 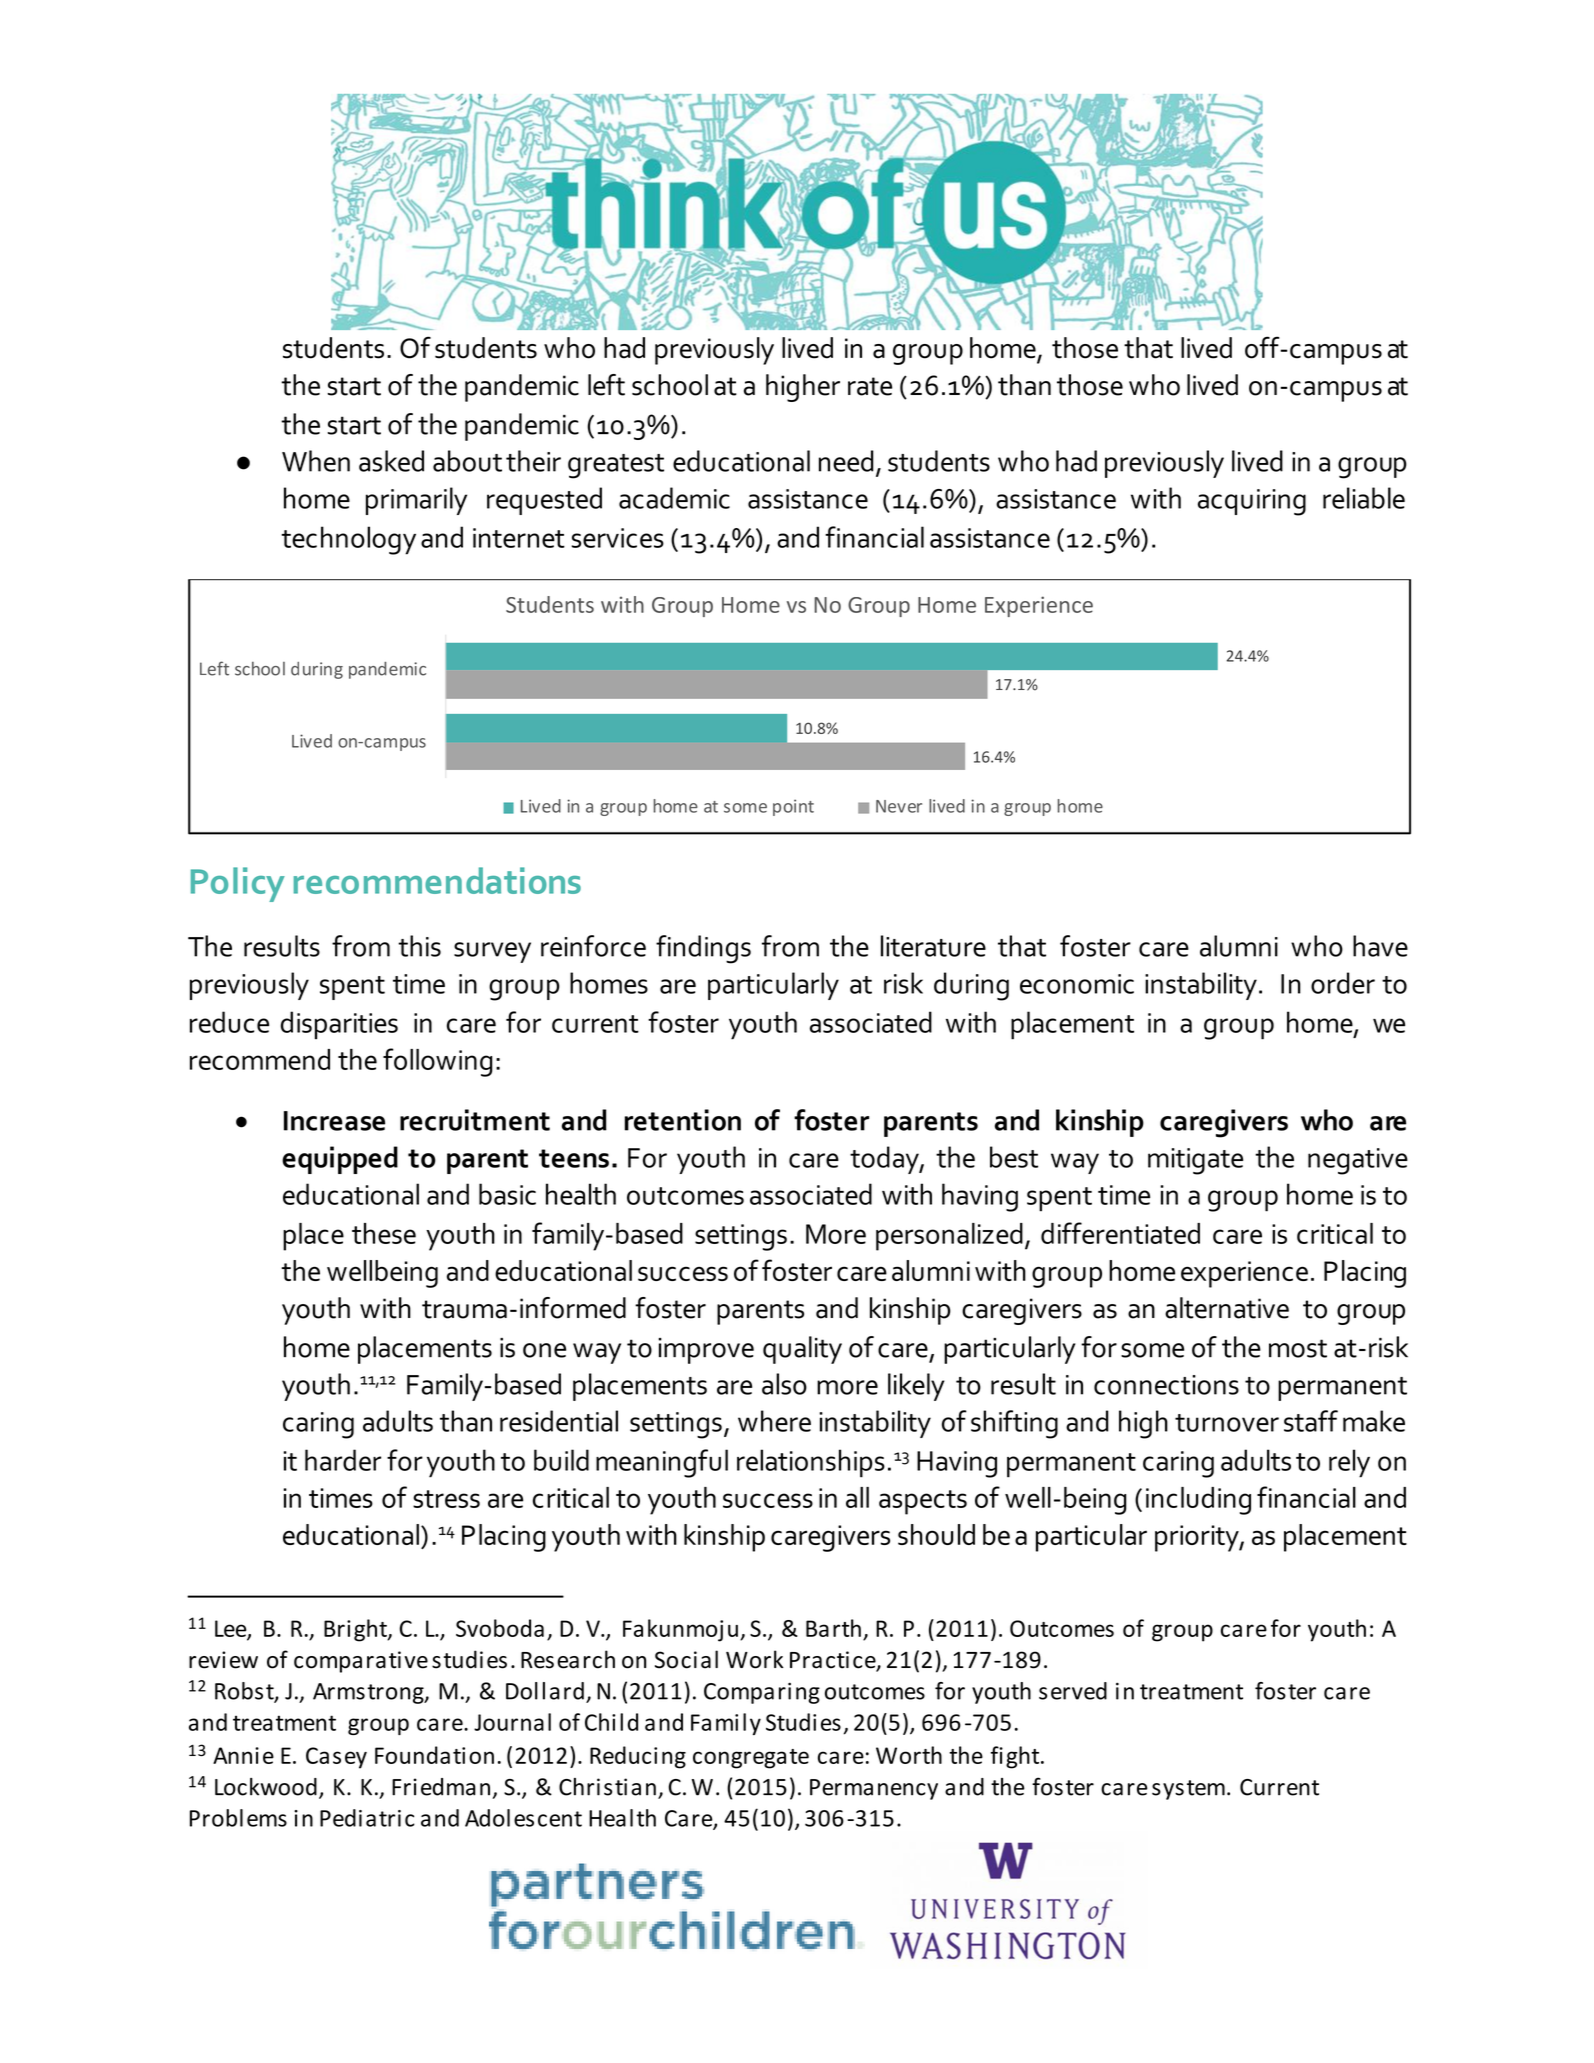 I want to click on mitigate, so click(x=1195, y=1161).
